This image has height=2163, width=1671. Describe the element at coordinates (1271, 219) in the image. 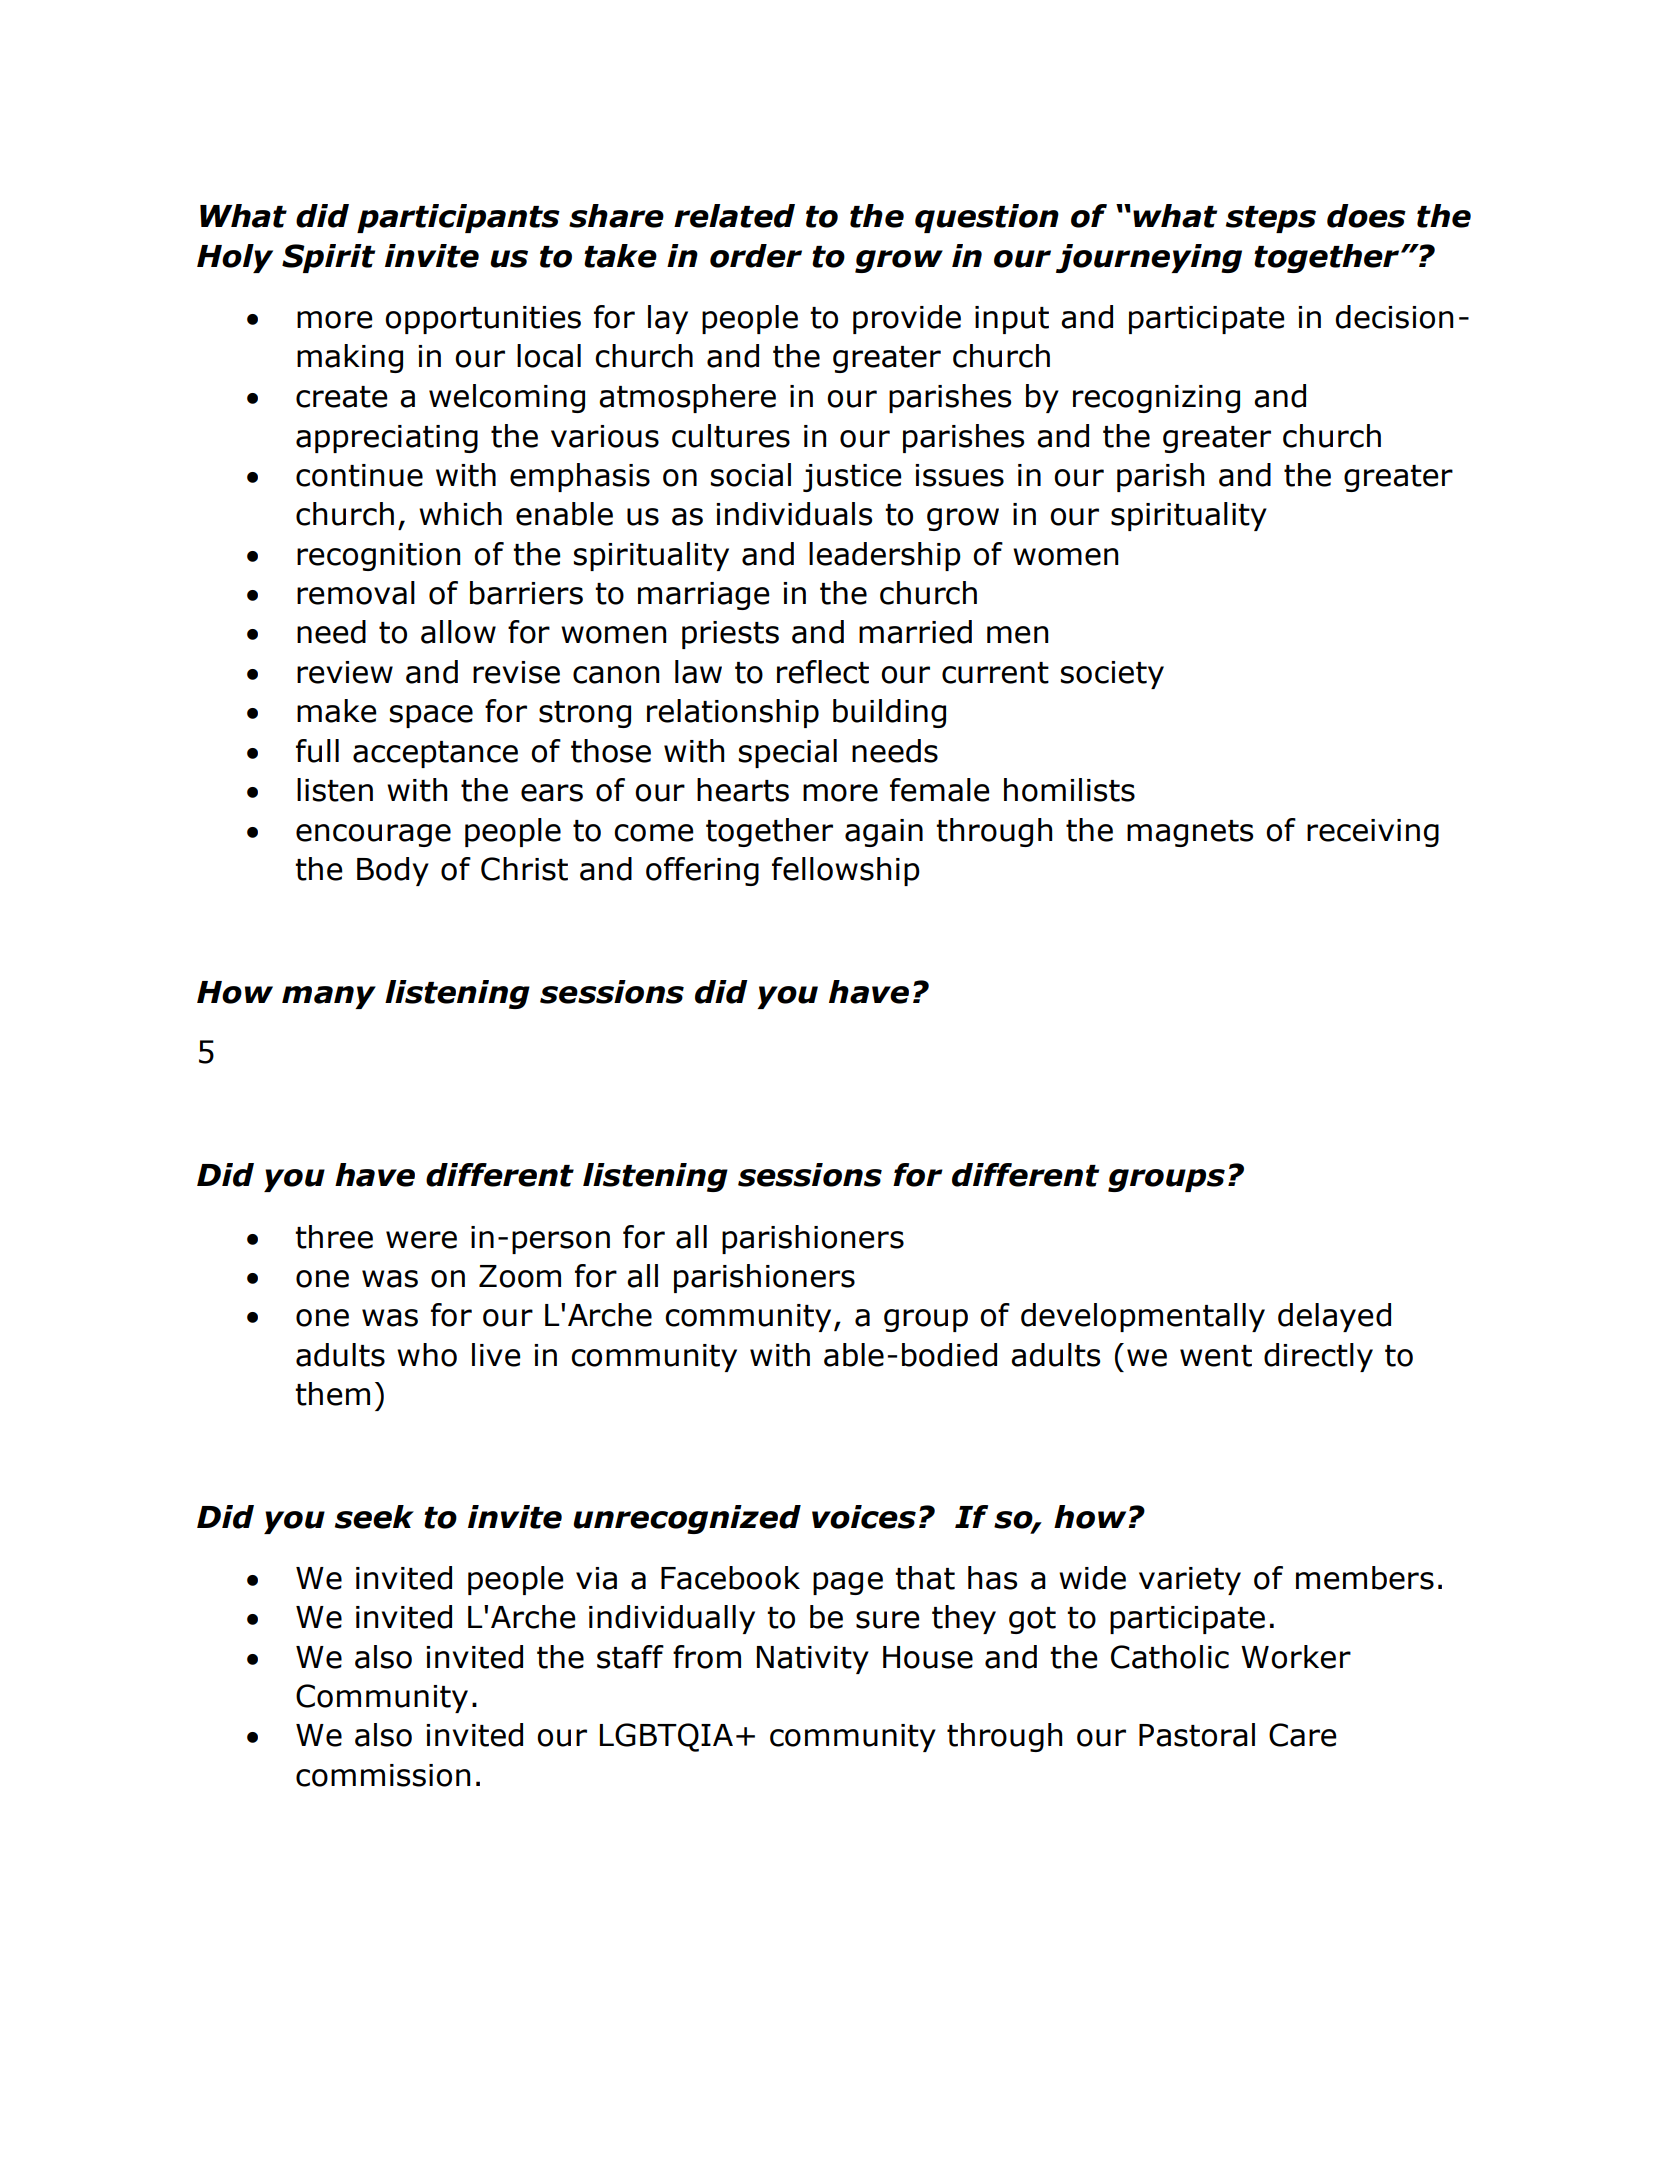

I see `steps` at that location.
